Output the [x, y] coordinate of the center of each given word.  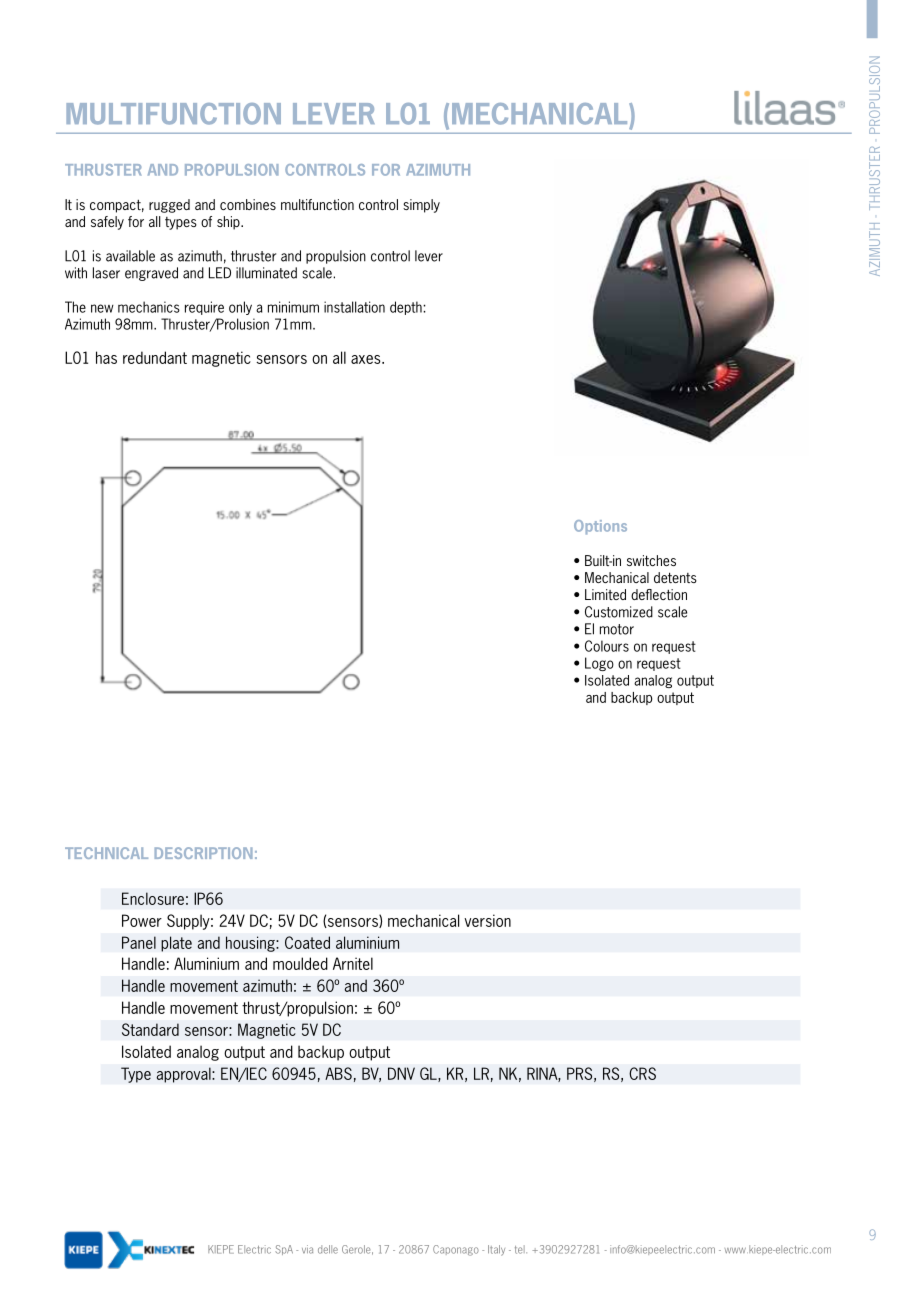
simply [421, 206]
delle [328, 1249]
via [307, 1249]
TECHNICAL [106, 853]
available [130, 256]
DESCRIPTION [204, 853]
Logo [599, 664]
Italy [496, 1250]
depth [407, 308]
